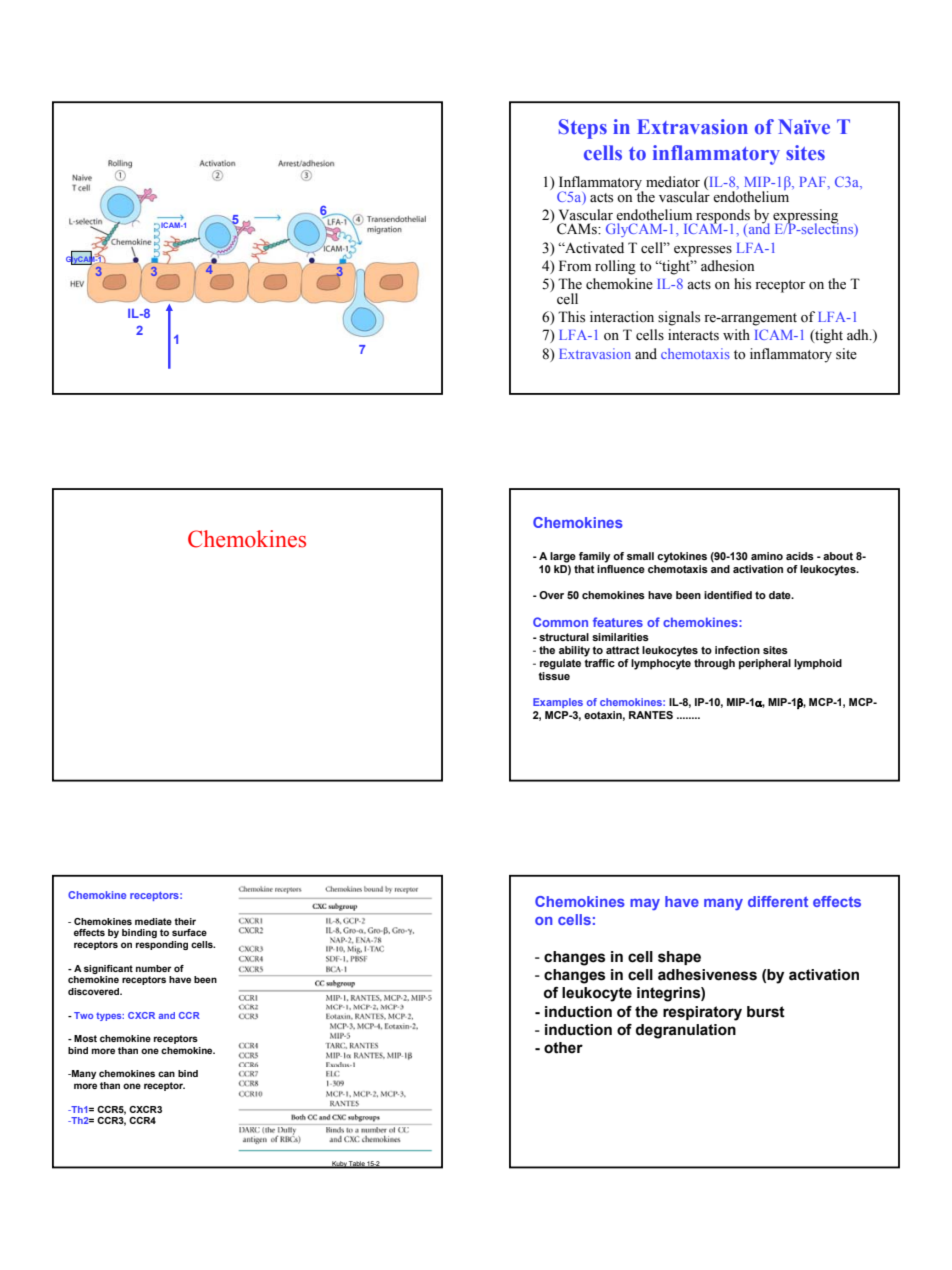  What do you see at coordinates (575, 266) in the image?
I see `From` at bounding box center [575, 266].
